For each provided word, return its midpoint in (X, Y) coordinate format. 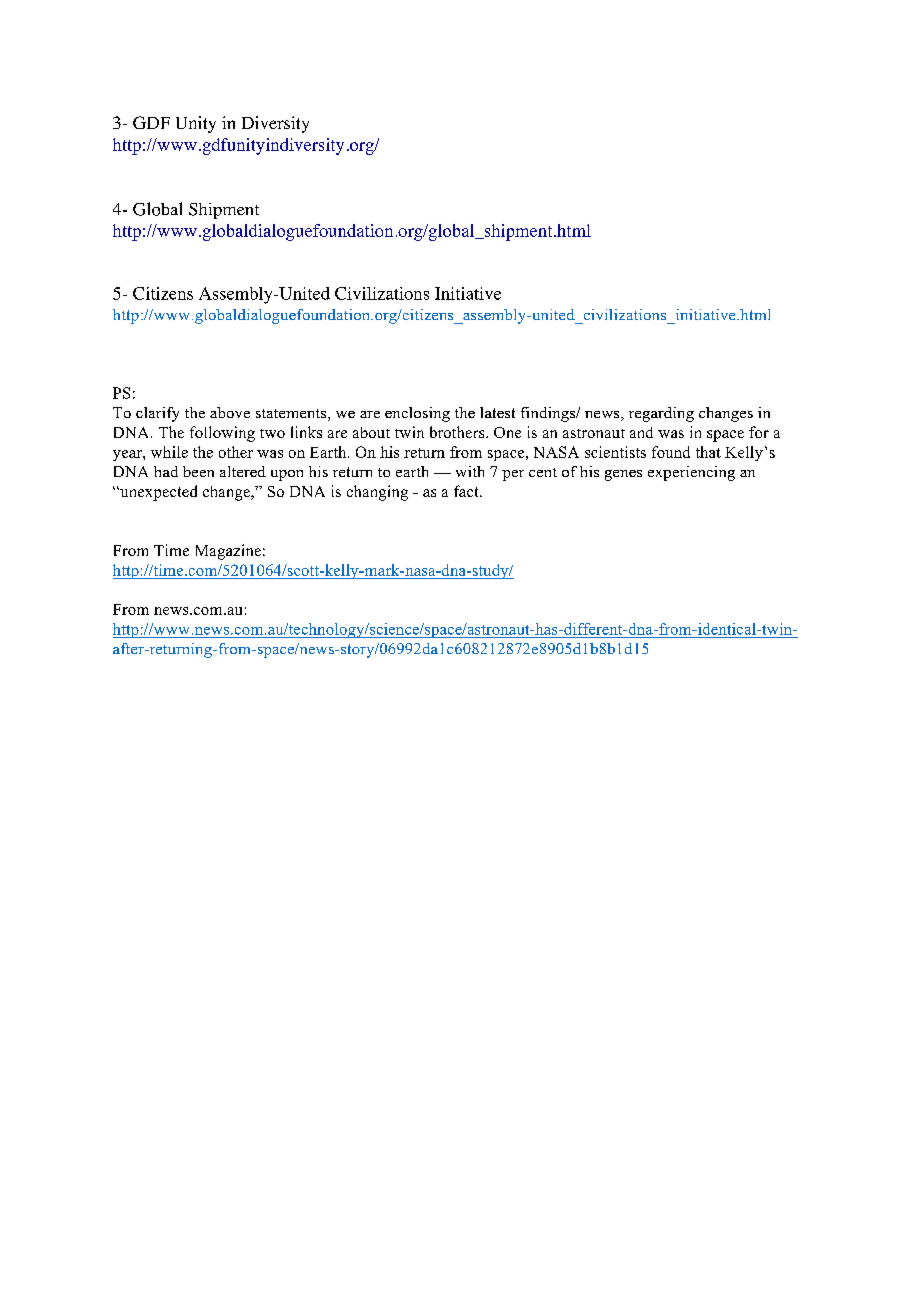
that (708, 452)
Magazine (228, 552)
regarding (661, 414)
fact (467, 491)
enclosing (417, 414)
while (169, 452)
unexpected (157, 493)
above (230, 412)
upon (287, 475)
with (470, 471)
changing (377, 493)
